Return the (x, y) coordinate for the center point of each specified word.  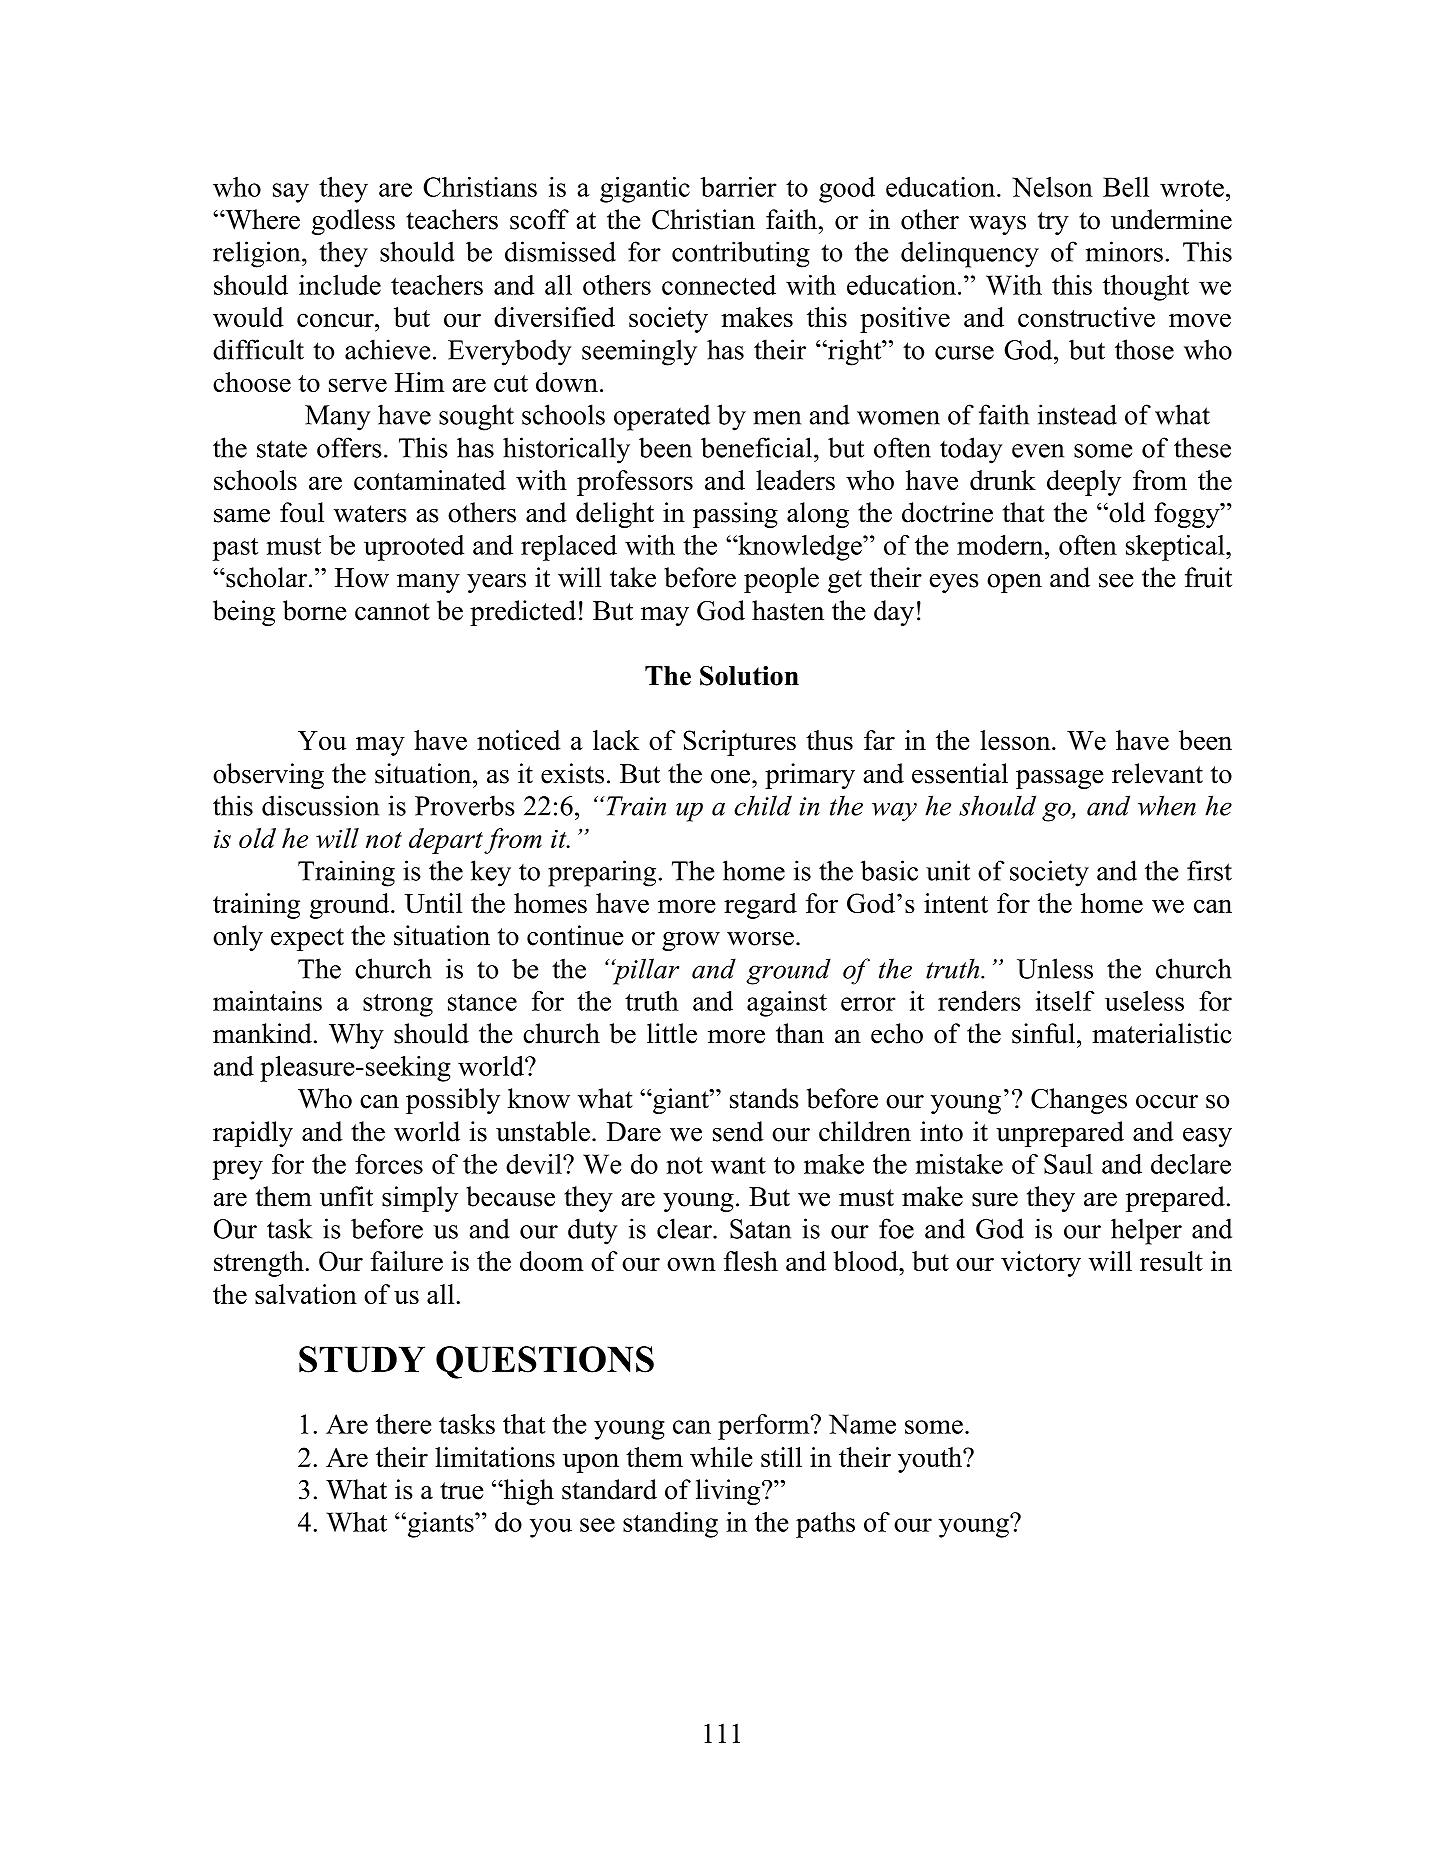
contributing (741, 254)
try (1053, 223)
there (403, 1424)
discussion (320, 805)
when (1167, 805)
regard (760, 906)
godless (353, 222)
